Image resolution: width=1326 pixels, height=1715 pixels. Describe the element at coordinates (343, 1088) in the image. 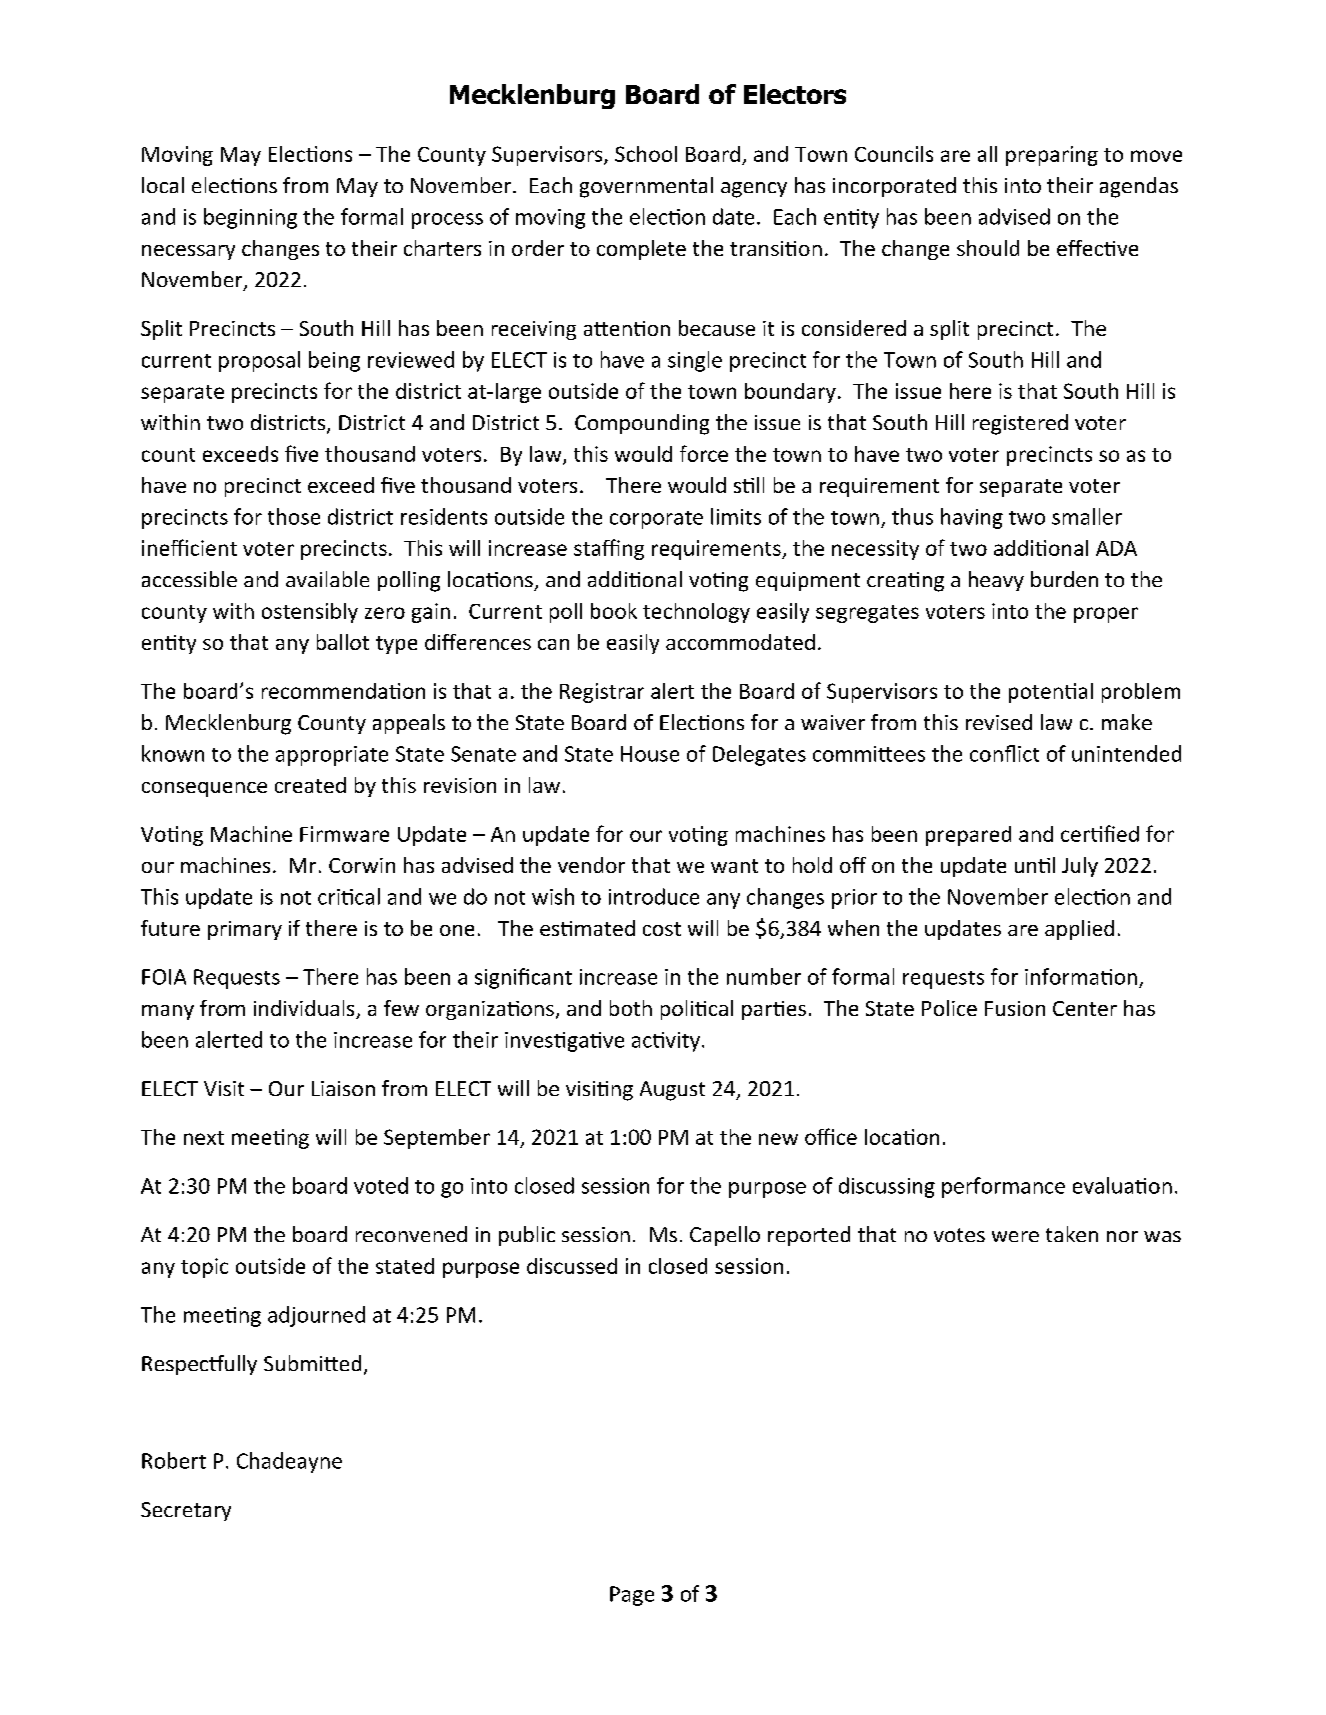

I see `Liaison` at that location.
